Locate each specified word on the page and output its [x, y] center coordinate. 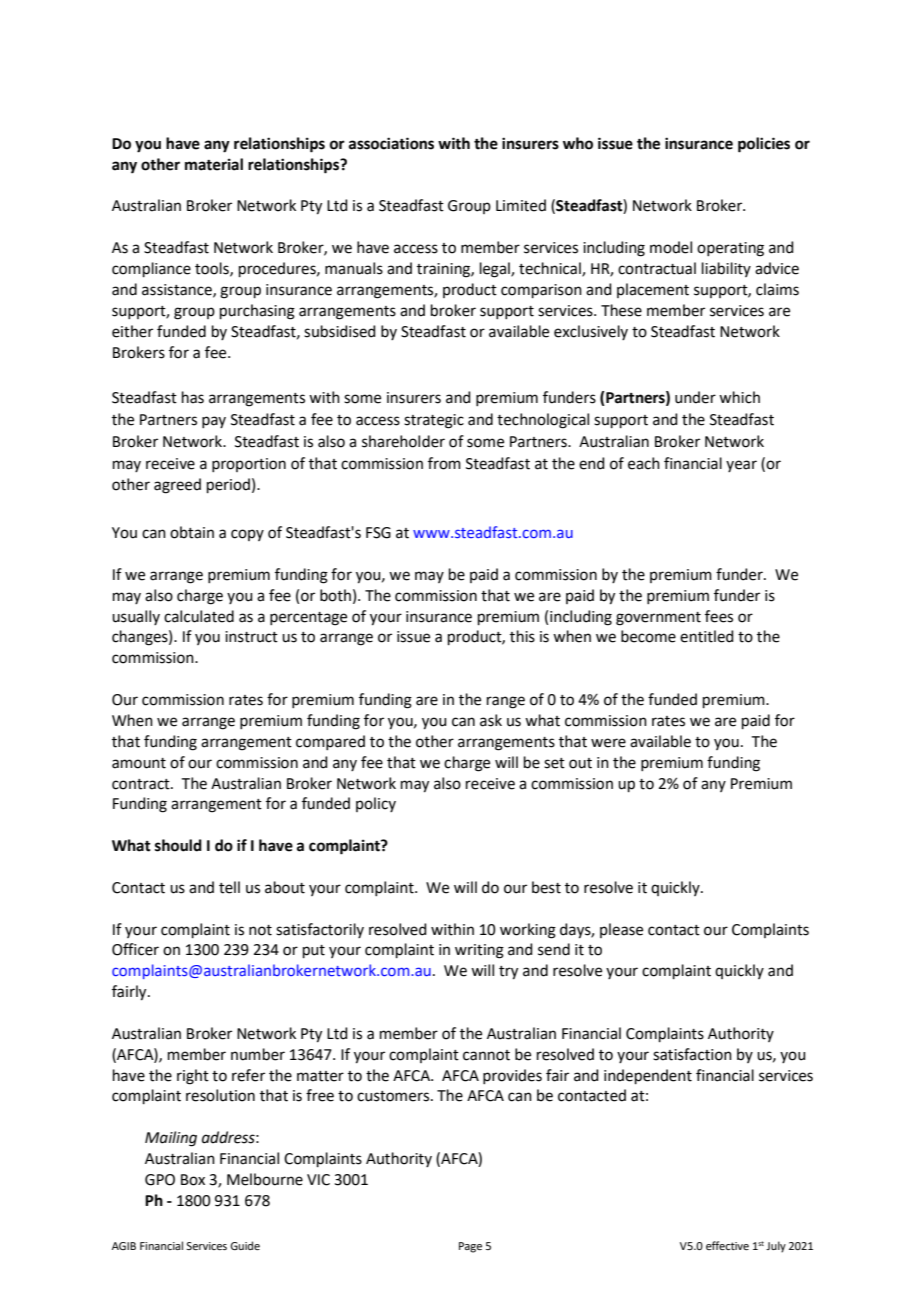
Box [193, 1180]
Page [470, 1247]
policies [764, 145]
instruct [251, 637]
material [214, 164]
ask [491, 720]
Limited [521, 205]
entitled [707, 636]
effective [727, 1245]
